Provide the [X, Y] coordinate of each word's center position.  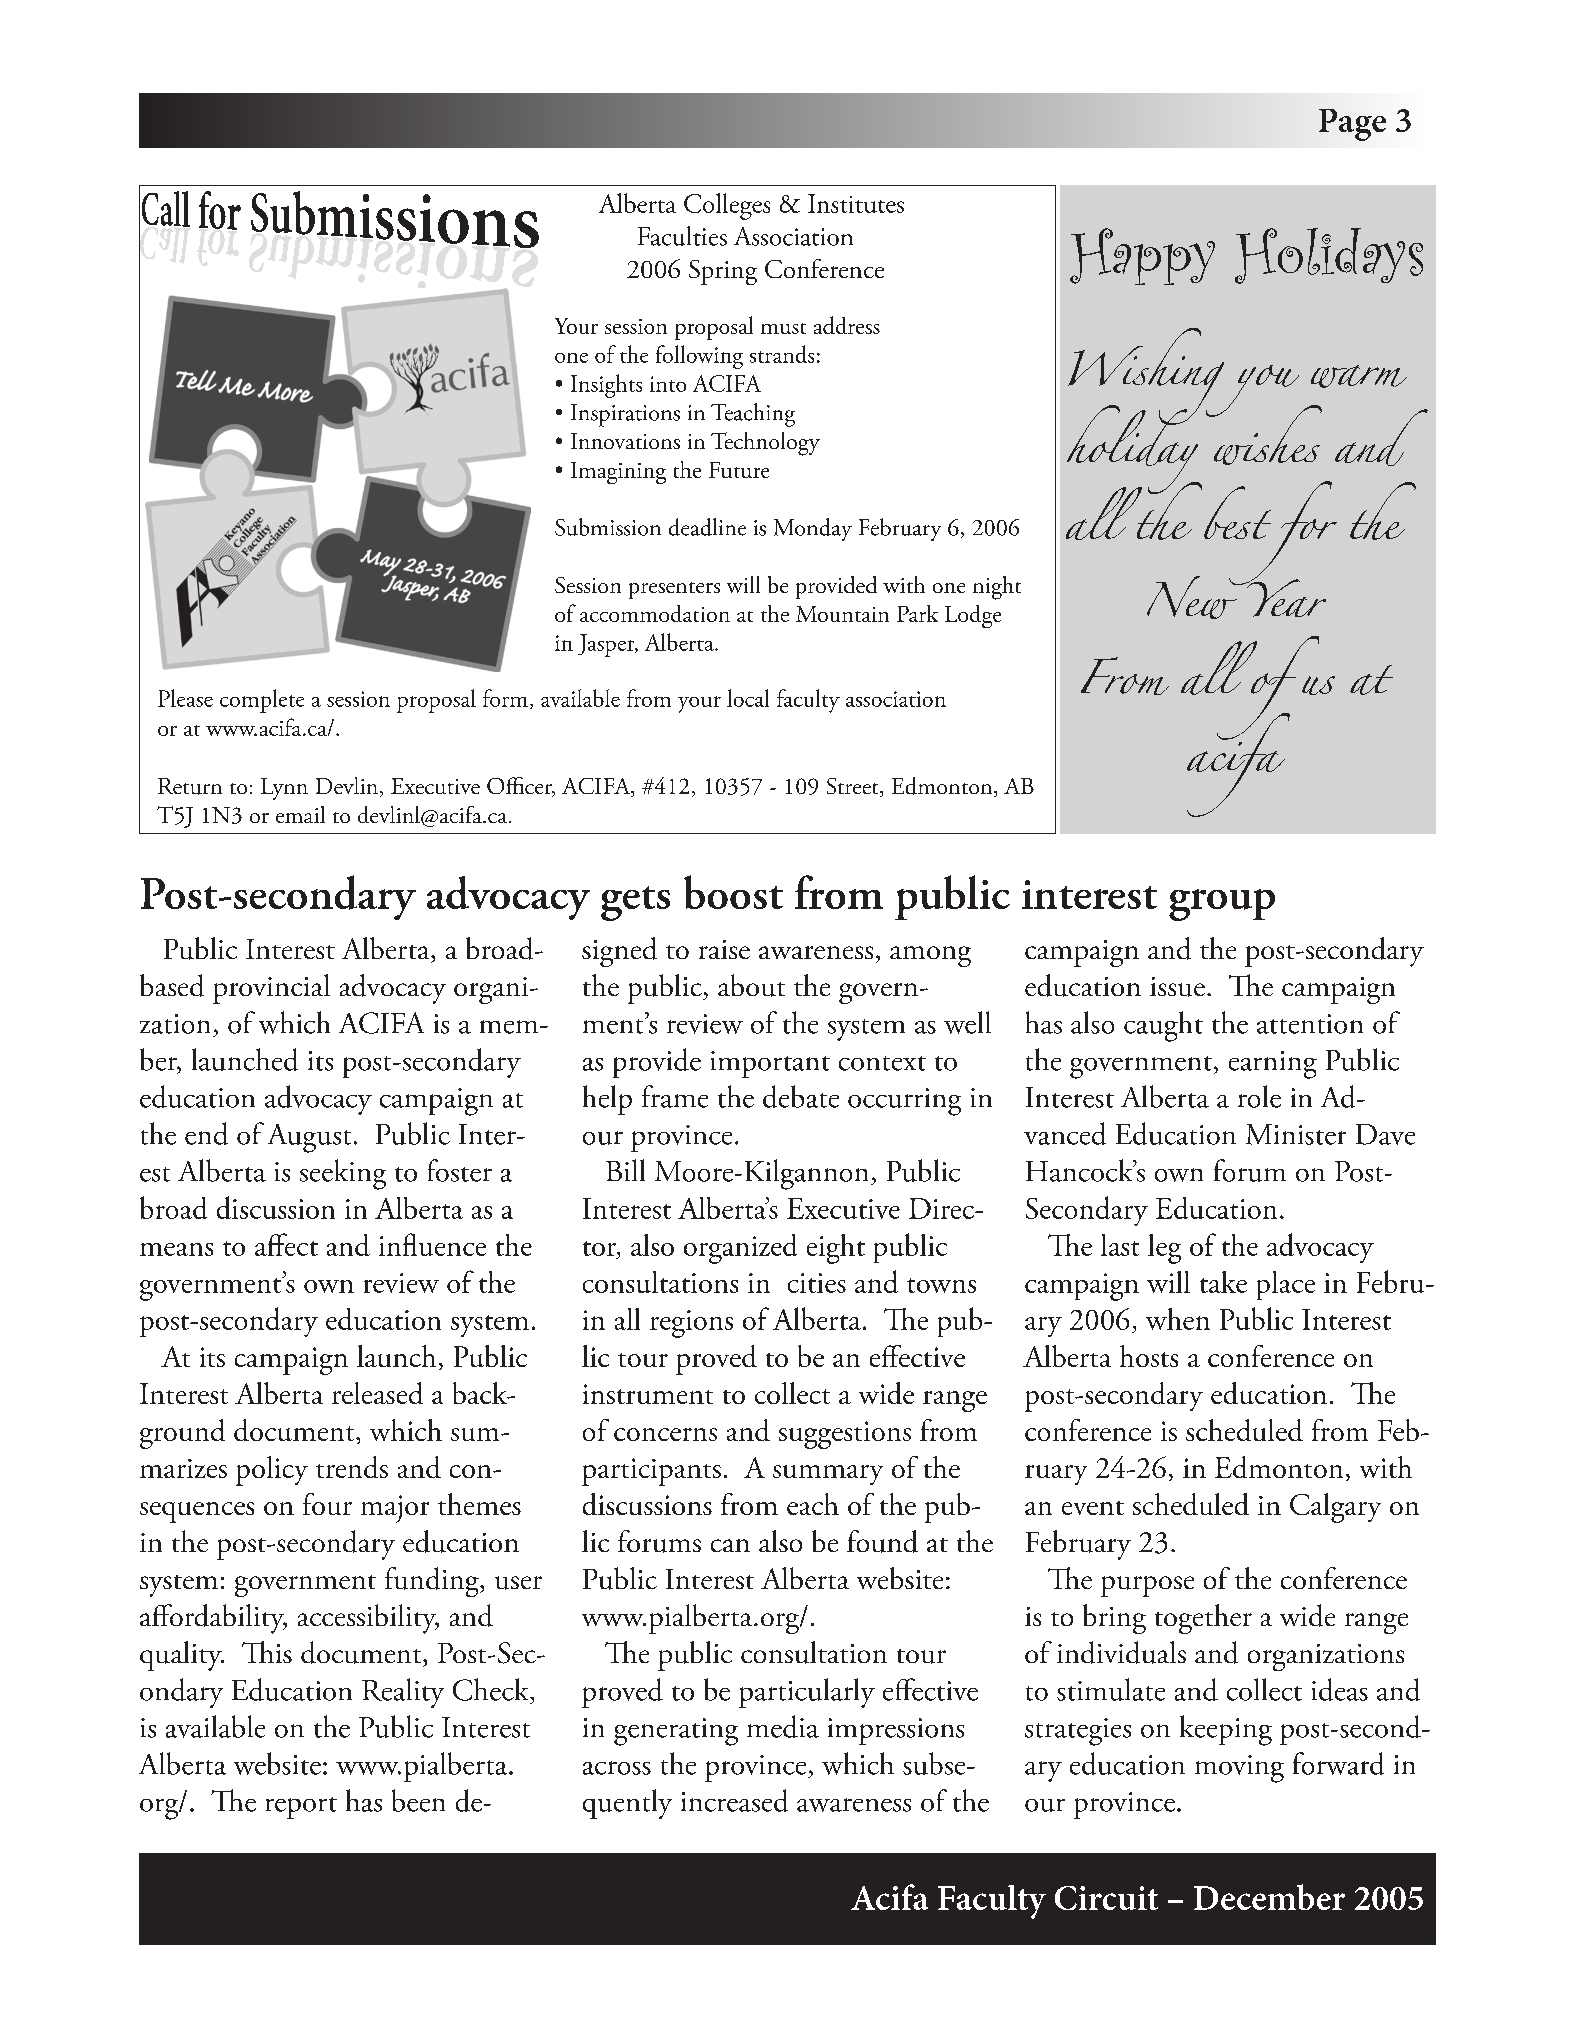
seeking [343, 1174]
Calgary [1335, 1508]
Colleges [727, 206]
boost [733, 892]
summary [828, 1475]
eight [836, 1249]
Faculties [682, 236]
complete [262, 701]
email [300, 814]
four [327, 1504]
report [301, 1808]
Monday [813, 529]
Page [1352, 125]
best [1237, 512]
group [1222, 905]
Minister [1296, 1134]
